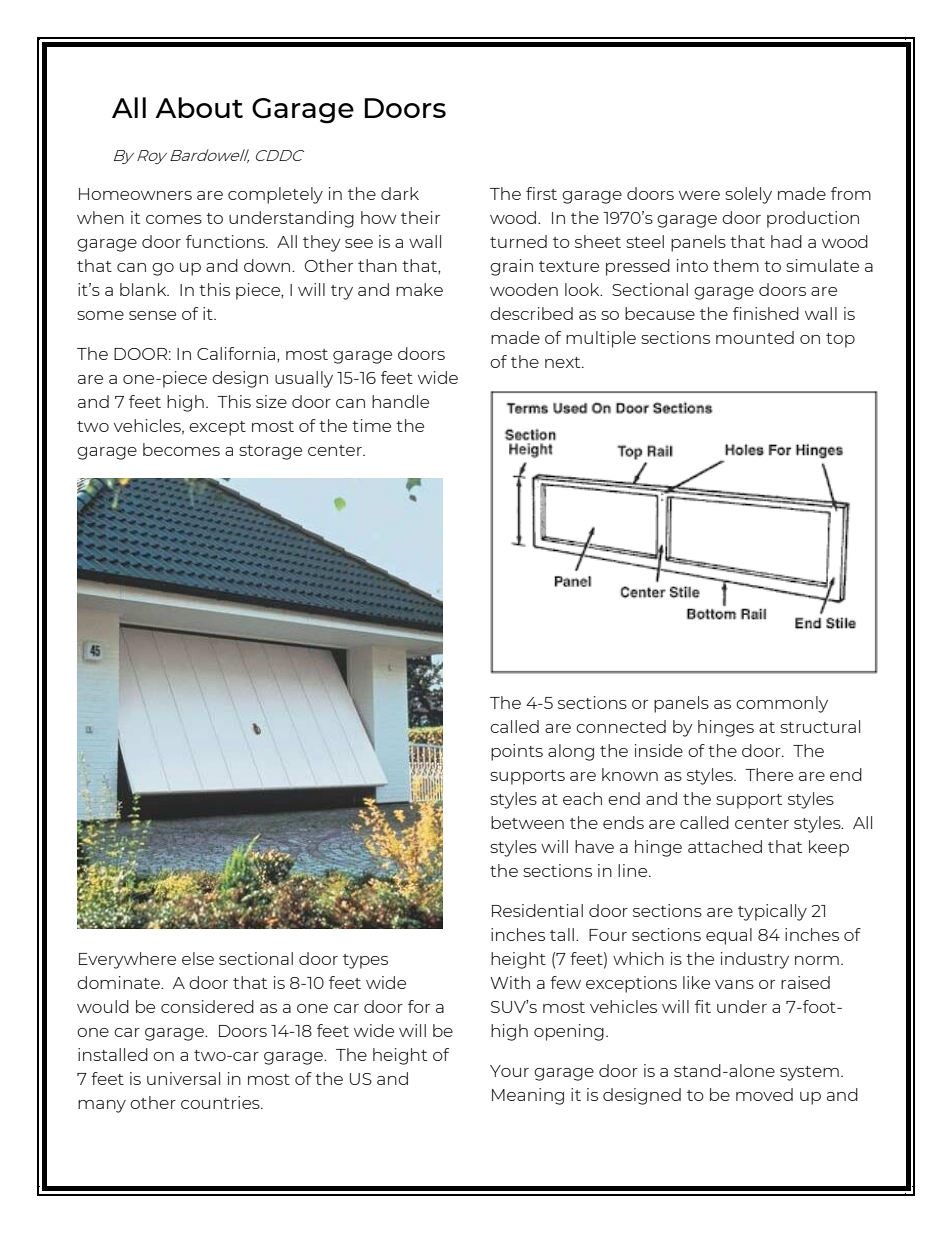 This screenshot has width=952, height=1233. I want to click on storage, so click(270, 452).
